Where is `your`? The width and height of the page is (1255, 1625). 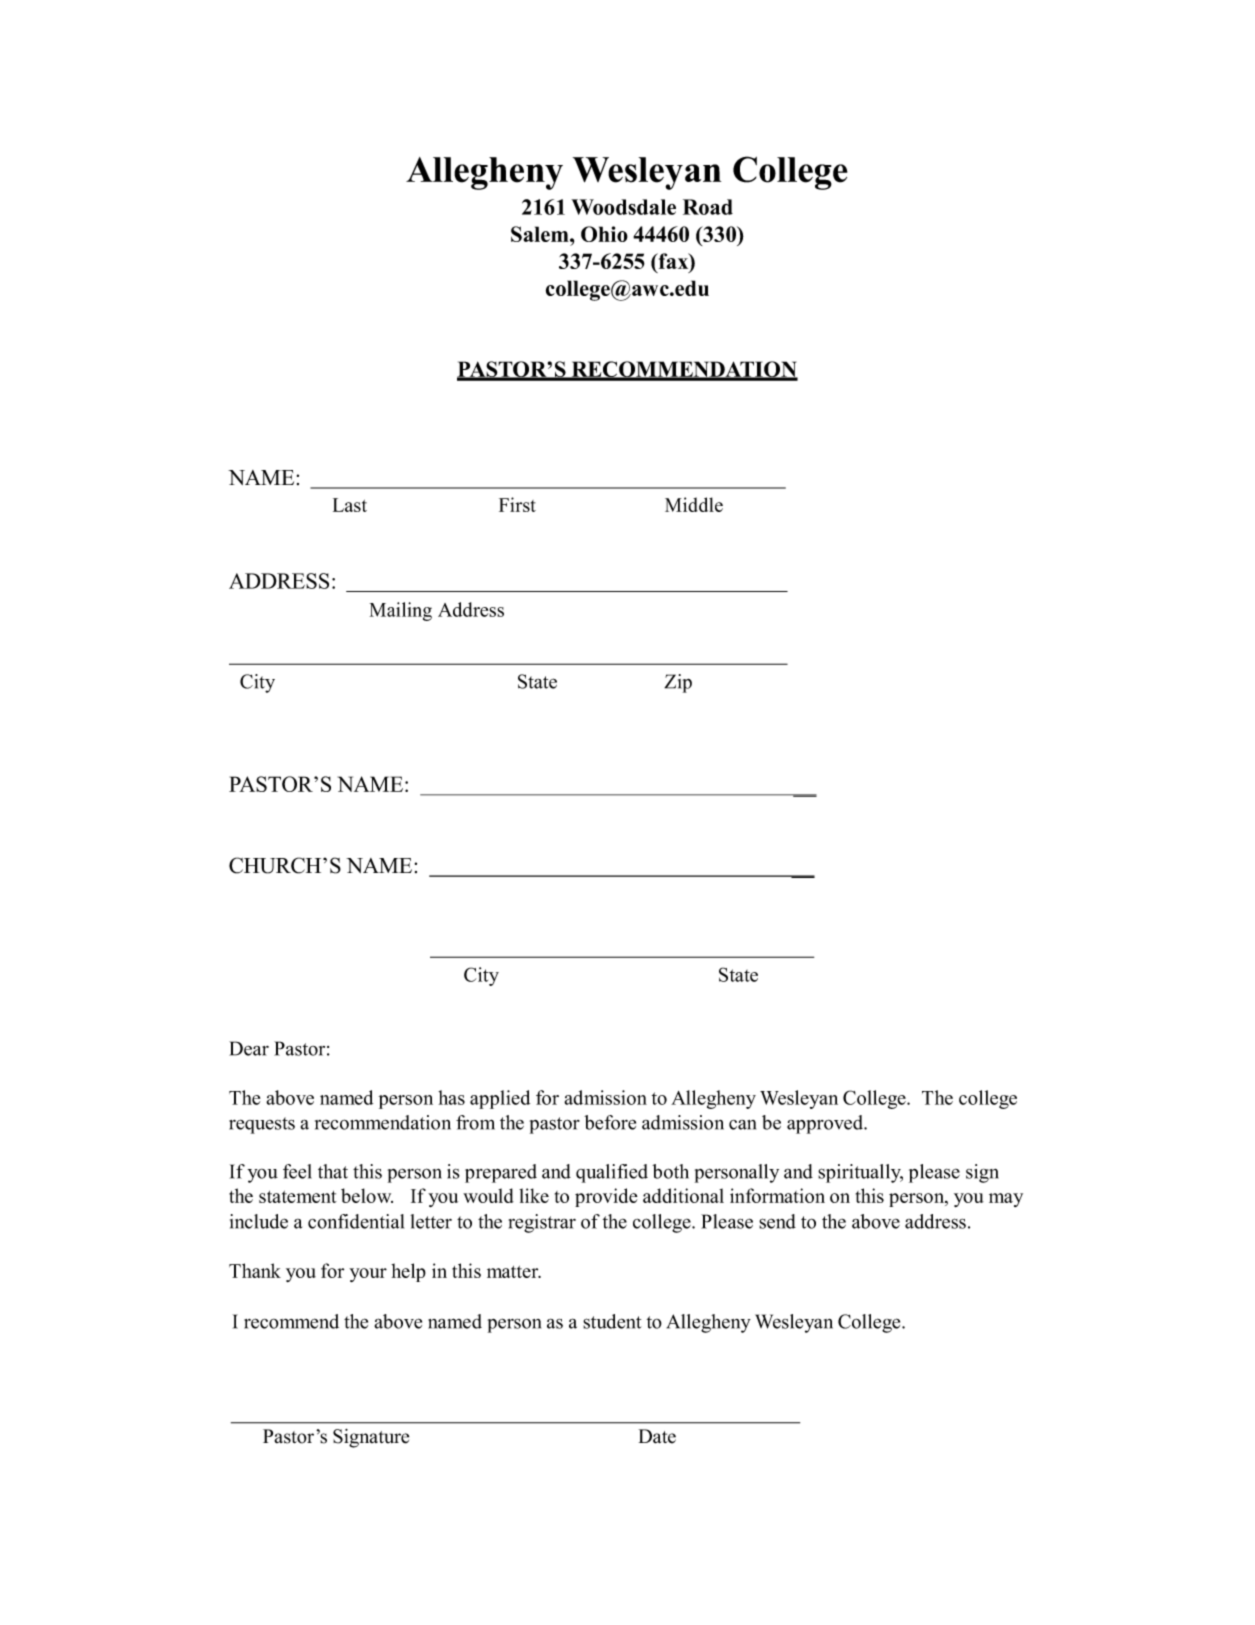 your is located at coordinates (368, 1275).
